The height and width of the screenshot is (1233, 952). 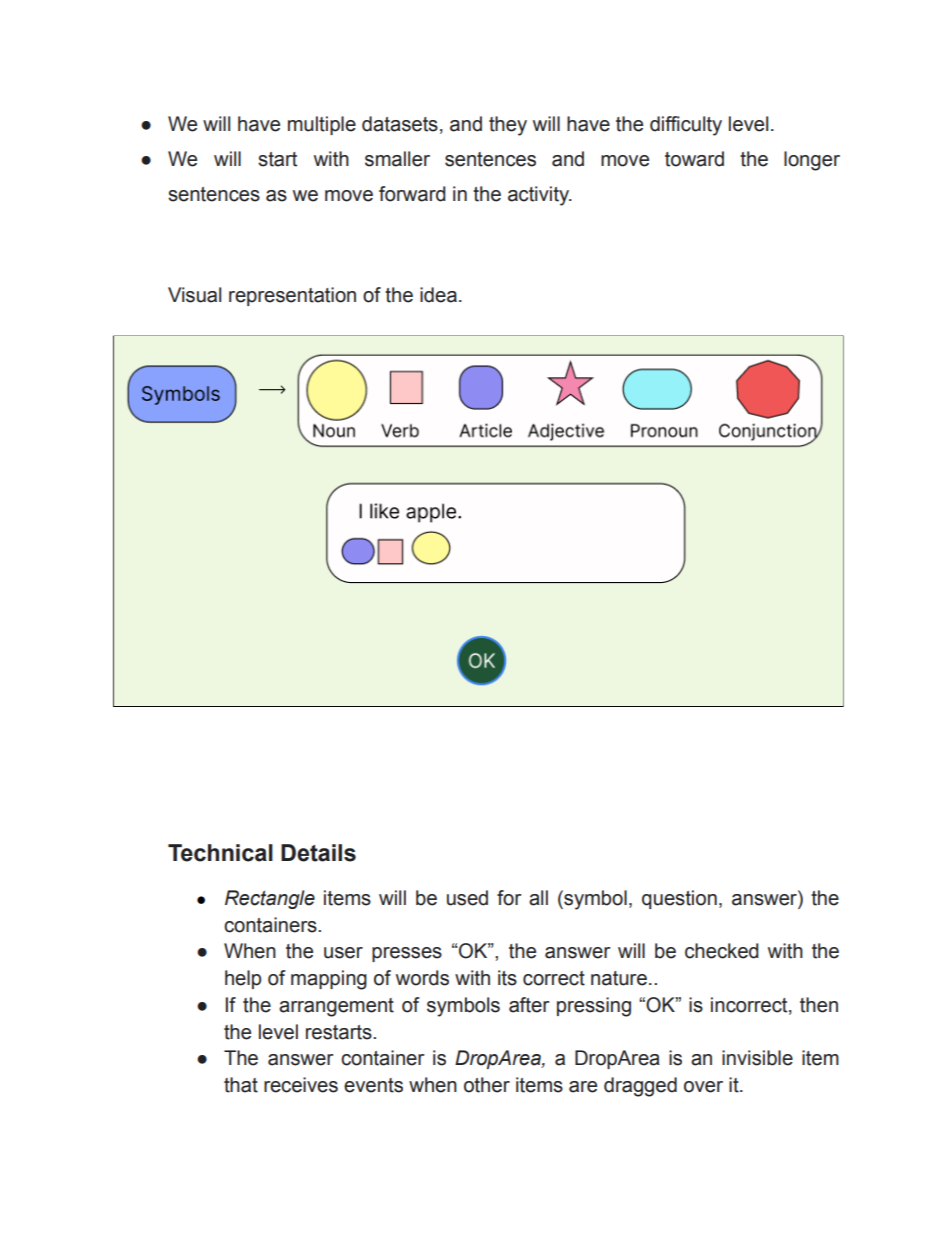 I want to click on representation, so click(x=292, y=296).
